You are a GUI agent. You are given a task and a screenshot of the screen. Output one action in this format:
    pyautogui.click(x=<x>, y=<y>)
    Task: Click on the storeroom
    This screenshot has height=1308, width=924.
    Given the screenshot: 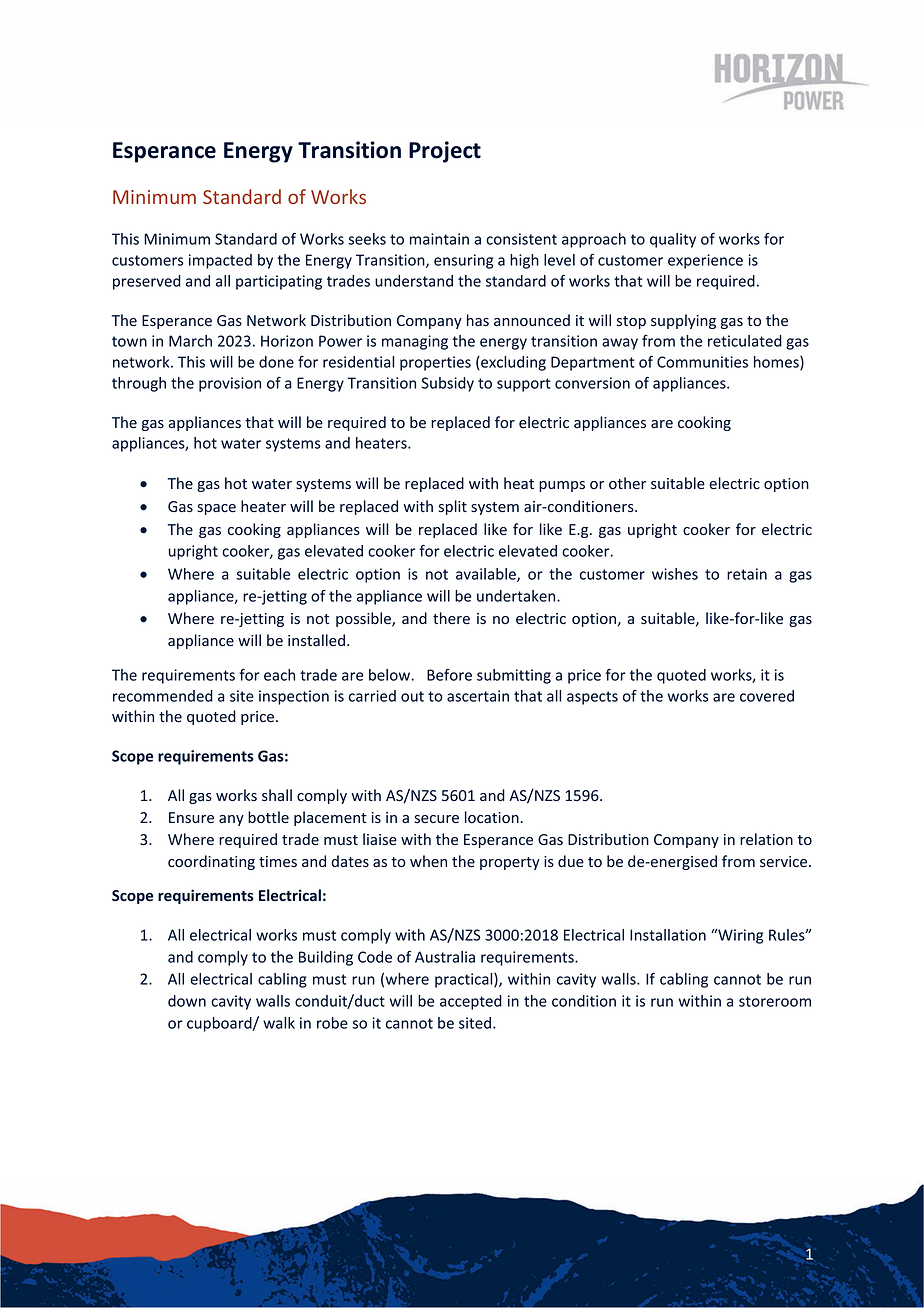 What is the action you would take?
    pyautogui.click(x=775, y=1001)
